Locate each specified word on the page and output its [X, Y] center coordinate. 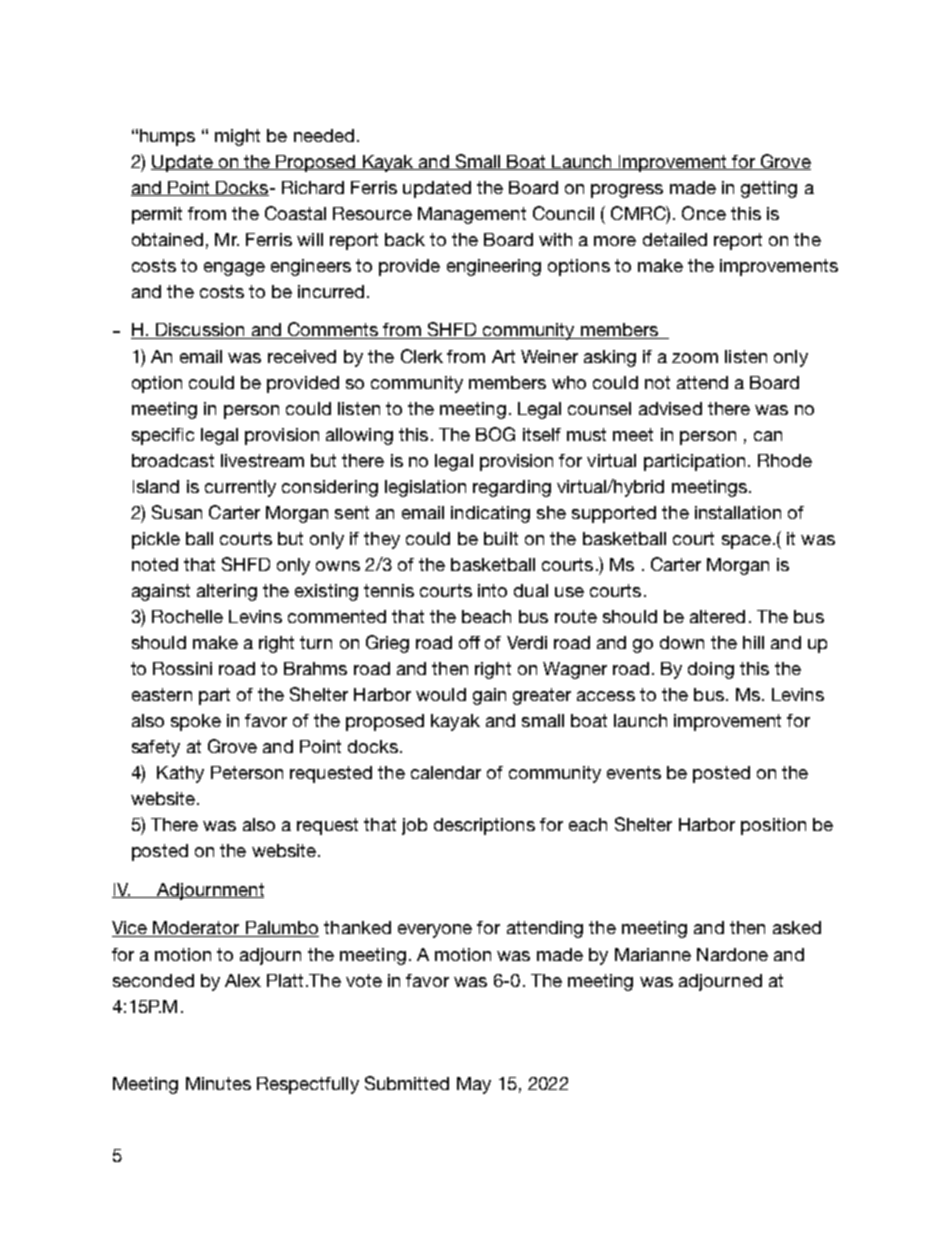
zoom [695, 358]
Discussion [200, 331]
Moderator [196, 929]
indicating [490, 514]
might [237, 137]
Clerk [422, 356]
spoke [196, 722]
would [441, 694]
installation [738, 512]
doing [711, 670]
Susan [177, 512]
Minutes [218, 1083]
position [773, 826]
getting [769, 189]
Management [472, 215]
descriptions [484, 826]
